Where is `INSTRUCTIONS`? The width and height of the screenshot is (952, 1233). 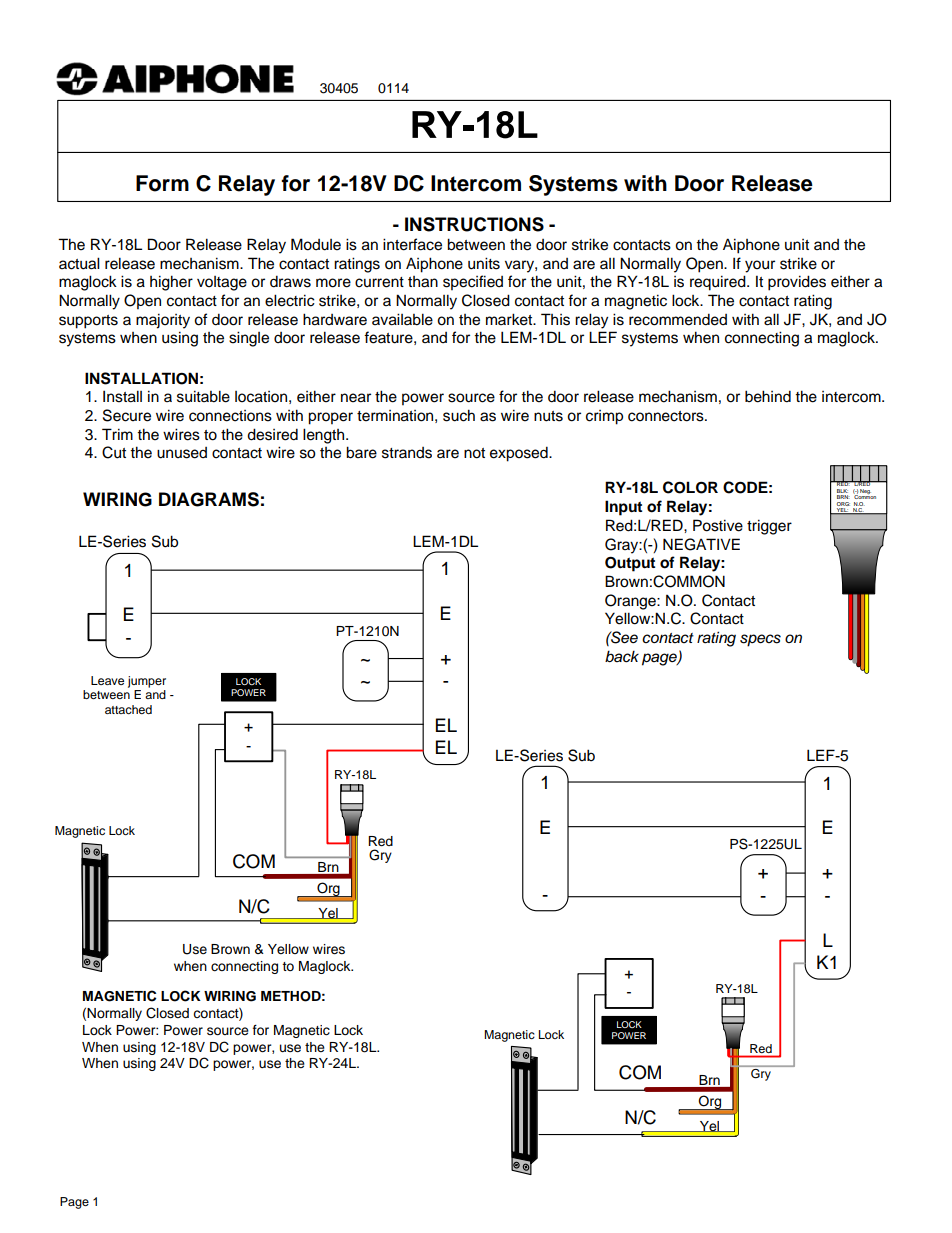
INSTRUCTIONS is located at coordinates (474, 224).
